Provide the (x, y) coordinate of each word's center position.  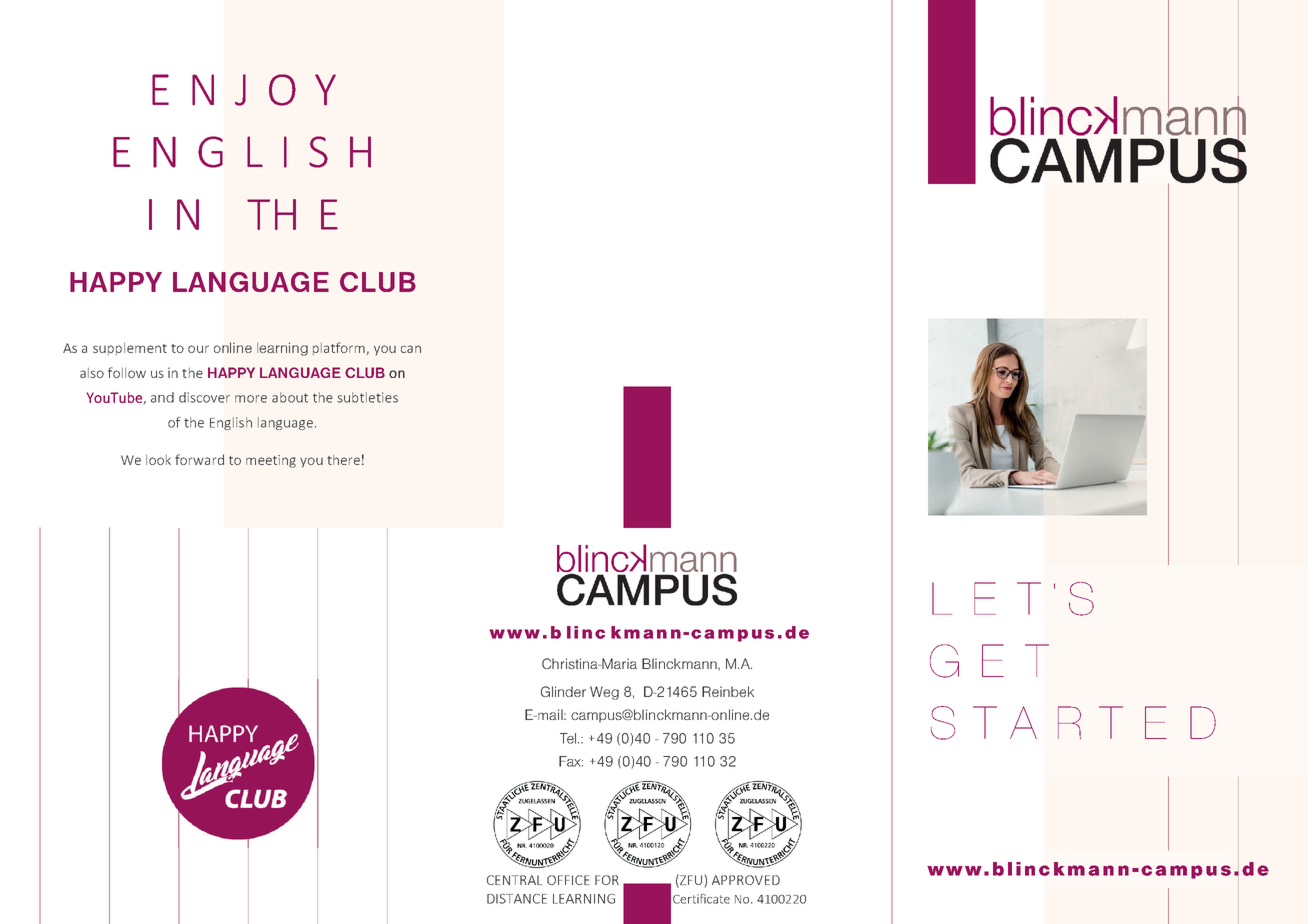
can (411, 349)
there (343, 460)
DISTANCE (517, 899)
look (158, 460)
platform (340, 348)
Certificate (701, 899)
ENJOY (244, 90)
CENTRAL (514, 880)
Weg (604, 693)
